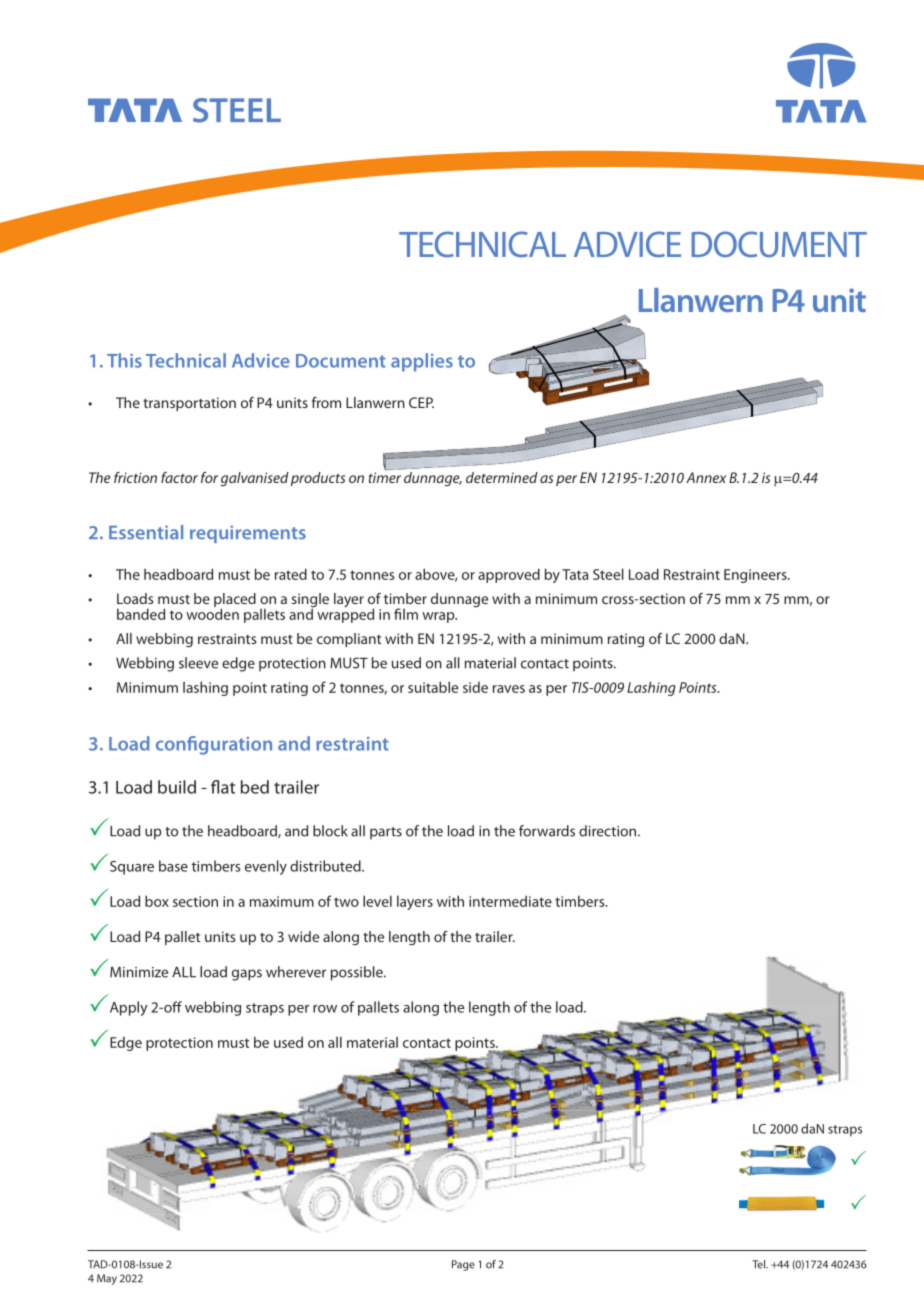 This screenshot has width=924, height=1308. I want to click on Tel, so click(760, 1264).
